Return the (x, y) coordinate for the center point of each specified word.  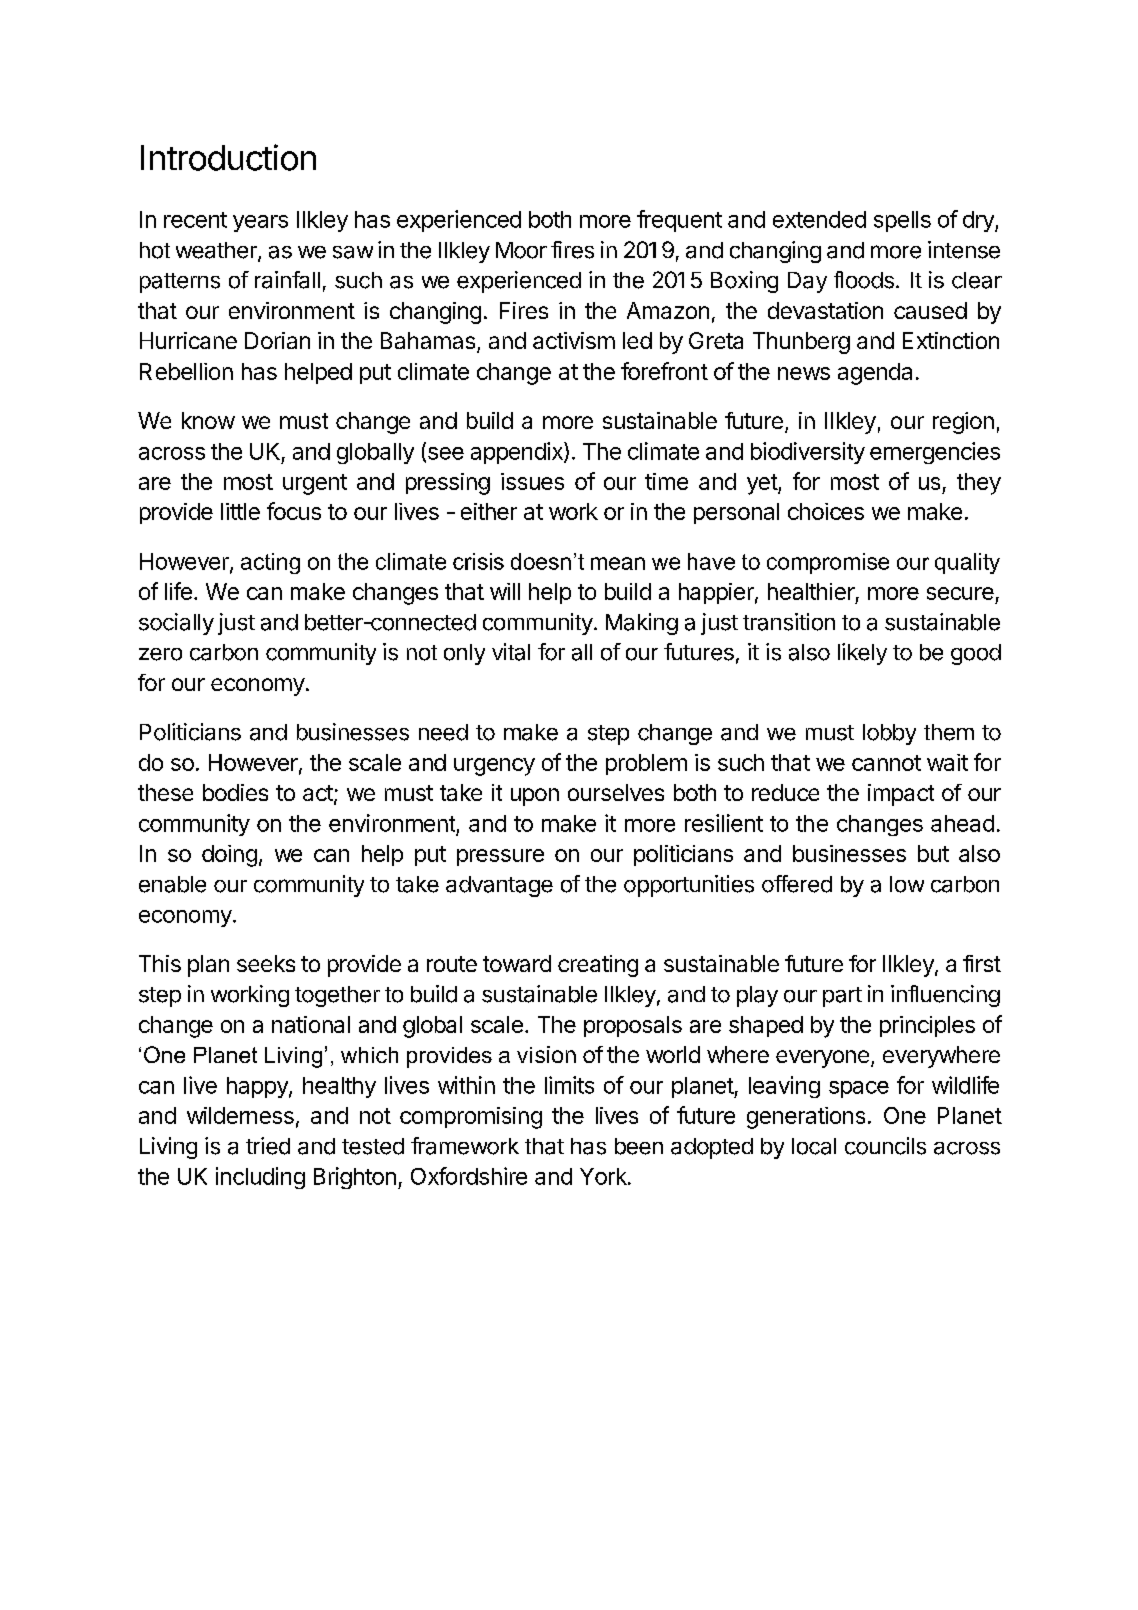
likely (862, 654)
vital (511, 652)
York (604, 1176)
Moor (521, 250)
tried (268, 1146)
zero (160, 654)
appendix (518, 453)
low (907, 884)
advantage (499, 886)
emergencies (935, 453)
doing (229, 856)
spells (902, 221)
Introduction (228, 157)
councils (885, 1146)
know (208, 420)
